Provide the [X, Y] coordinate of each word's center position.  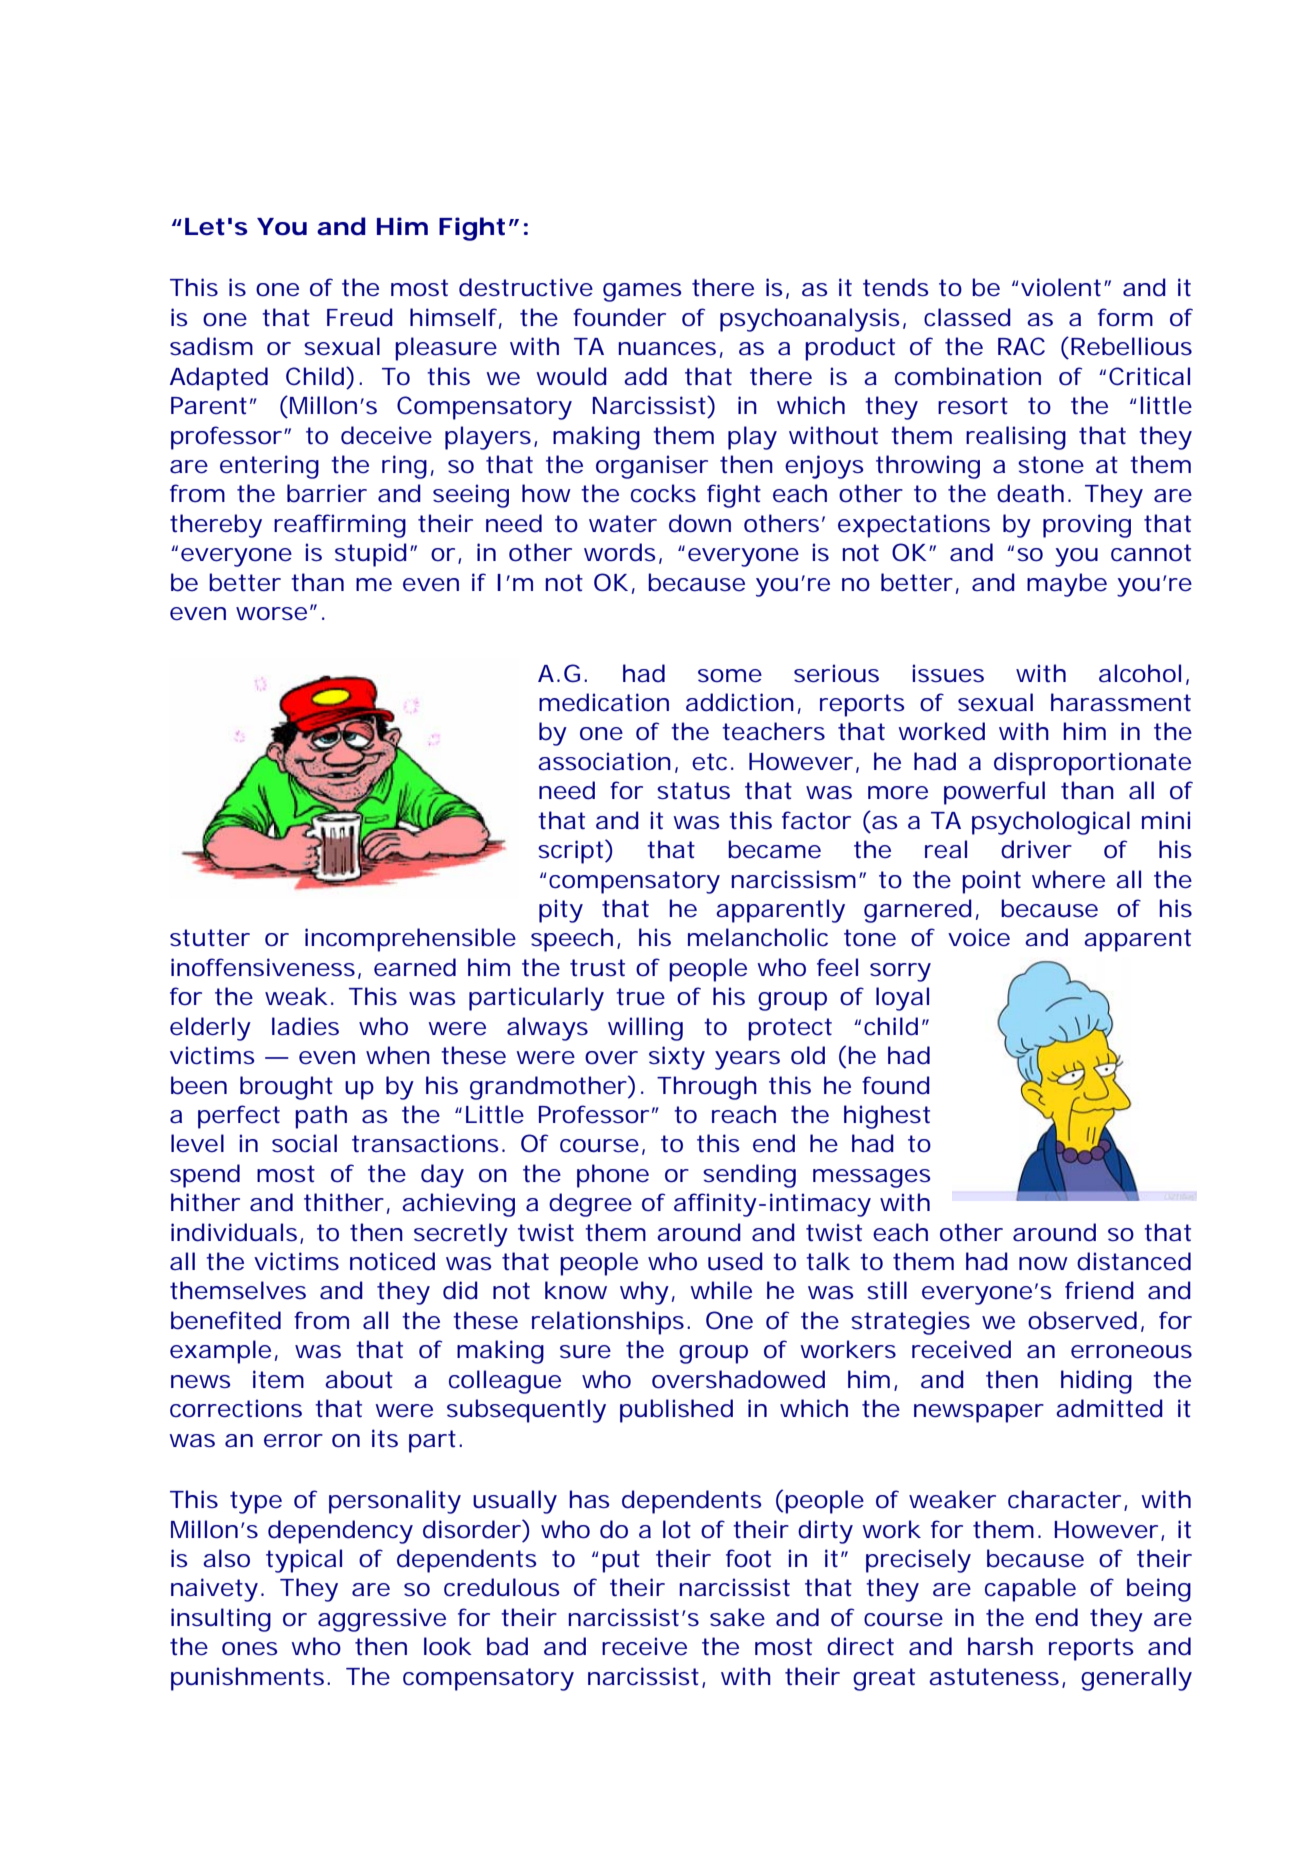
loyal [902, 999]
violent [1061, 287]
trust [597, 968]
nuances [667, 349]
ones [250, 1649]
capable [1030, 1590]
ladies [305, 1026]
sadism [210, 346]
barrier [327, 493]
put [621, 1561]
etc [709, 762]
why [644, 1293]
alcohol [1140, 673]
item [277, 1379]
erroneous [1131, 1352]
